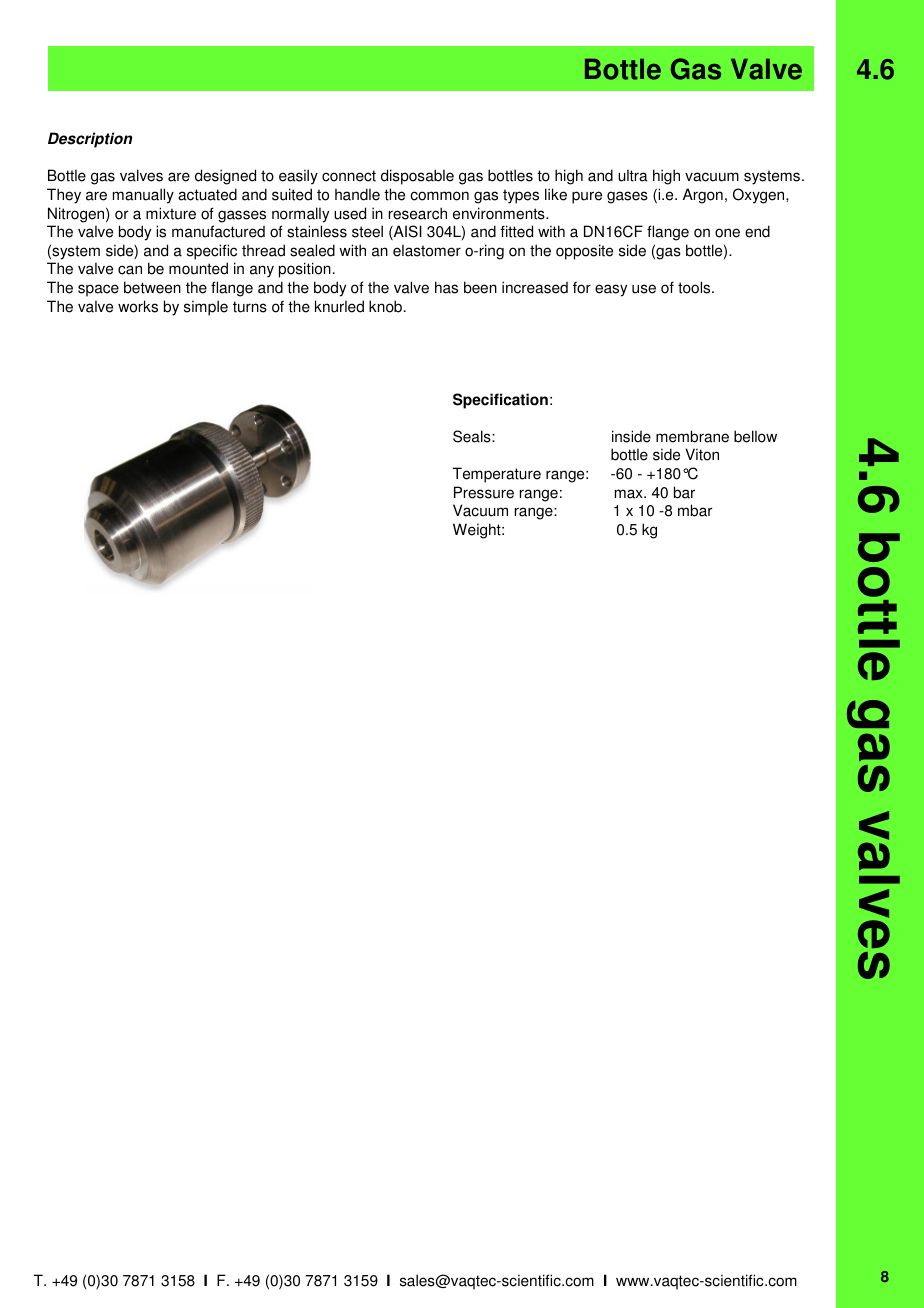 This screenshot has height=1308, width=924. I want to click on ultra, so click(633, 175).
